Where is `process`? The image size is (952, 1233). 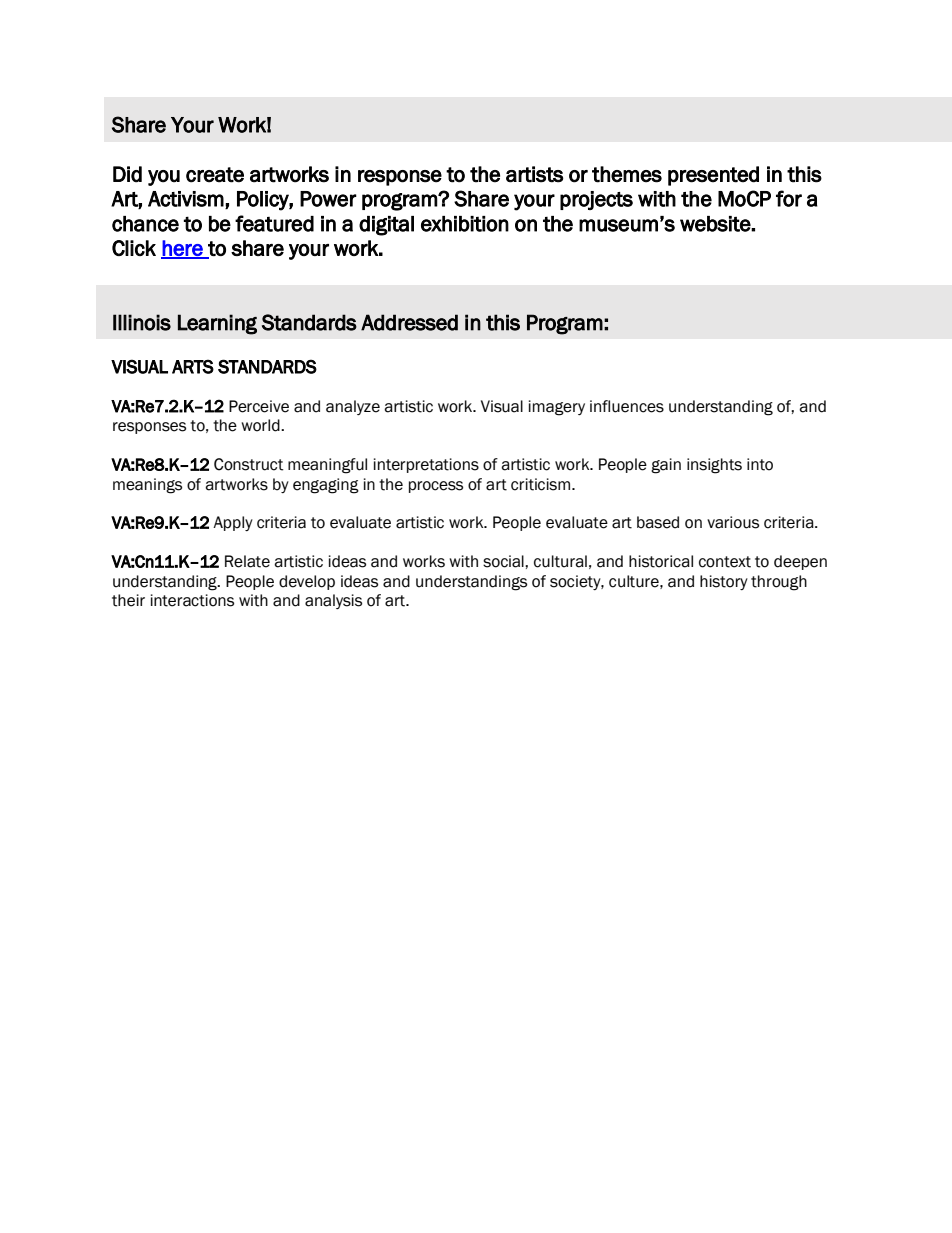
process is located at coordinates (436, 487).
